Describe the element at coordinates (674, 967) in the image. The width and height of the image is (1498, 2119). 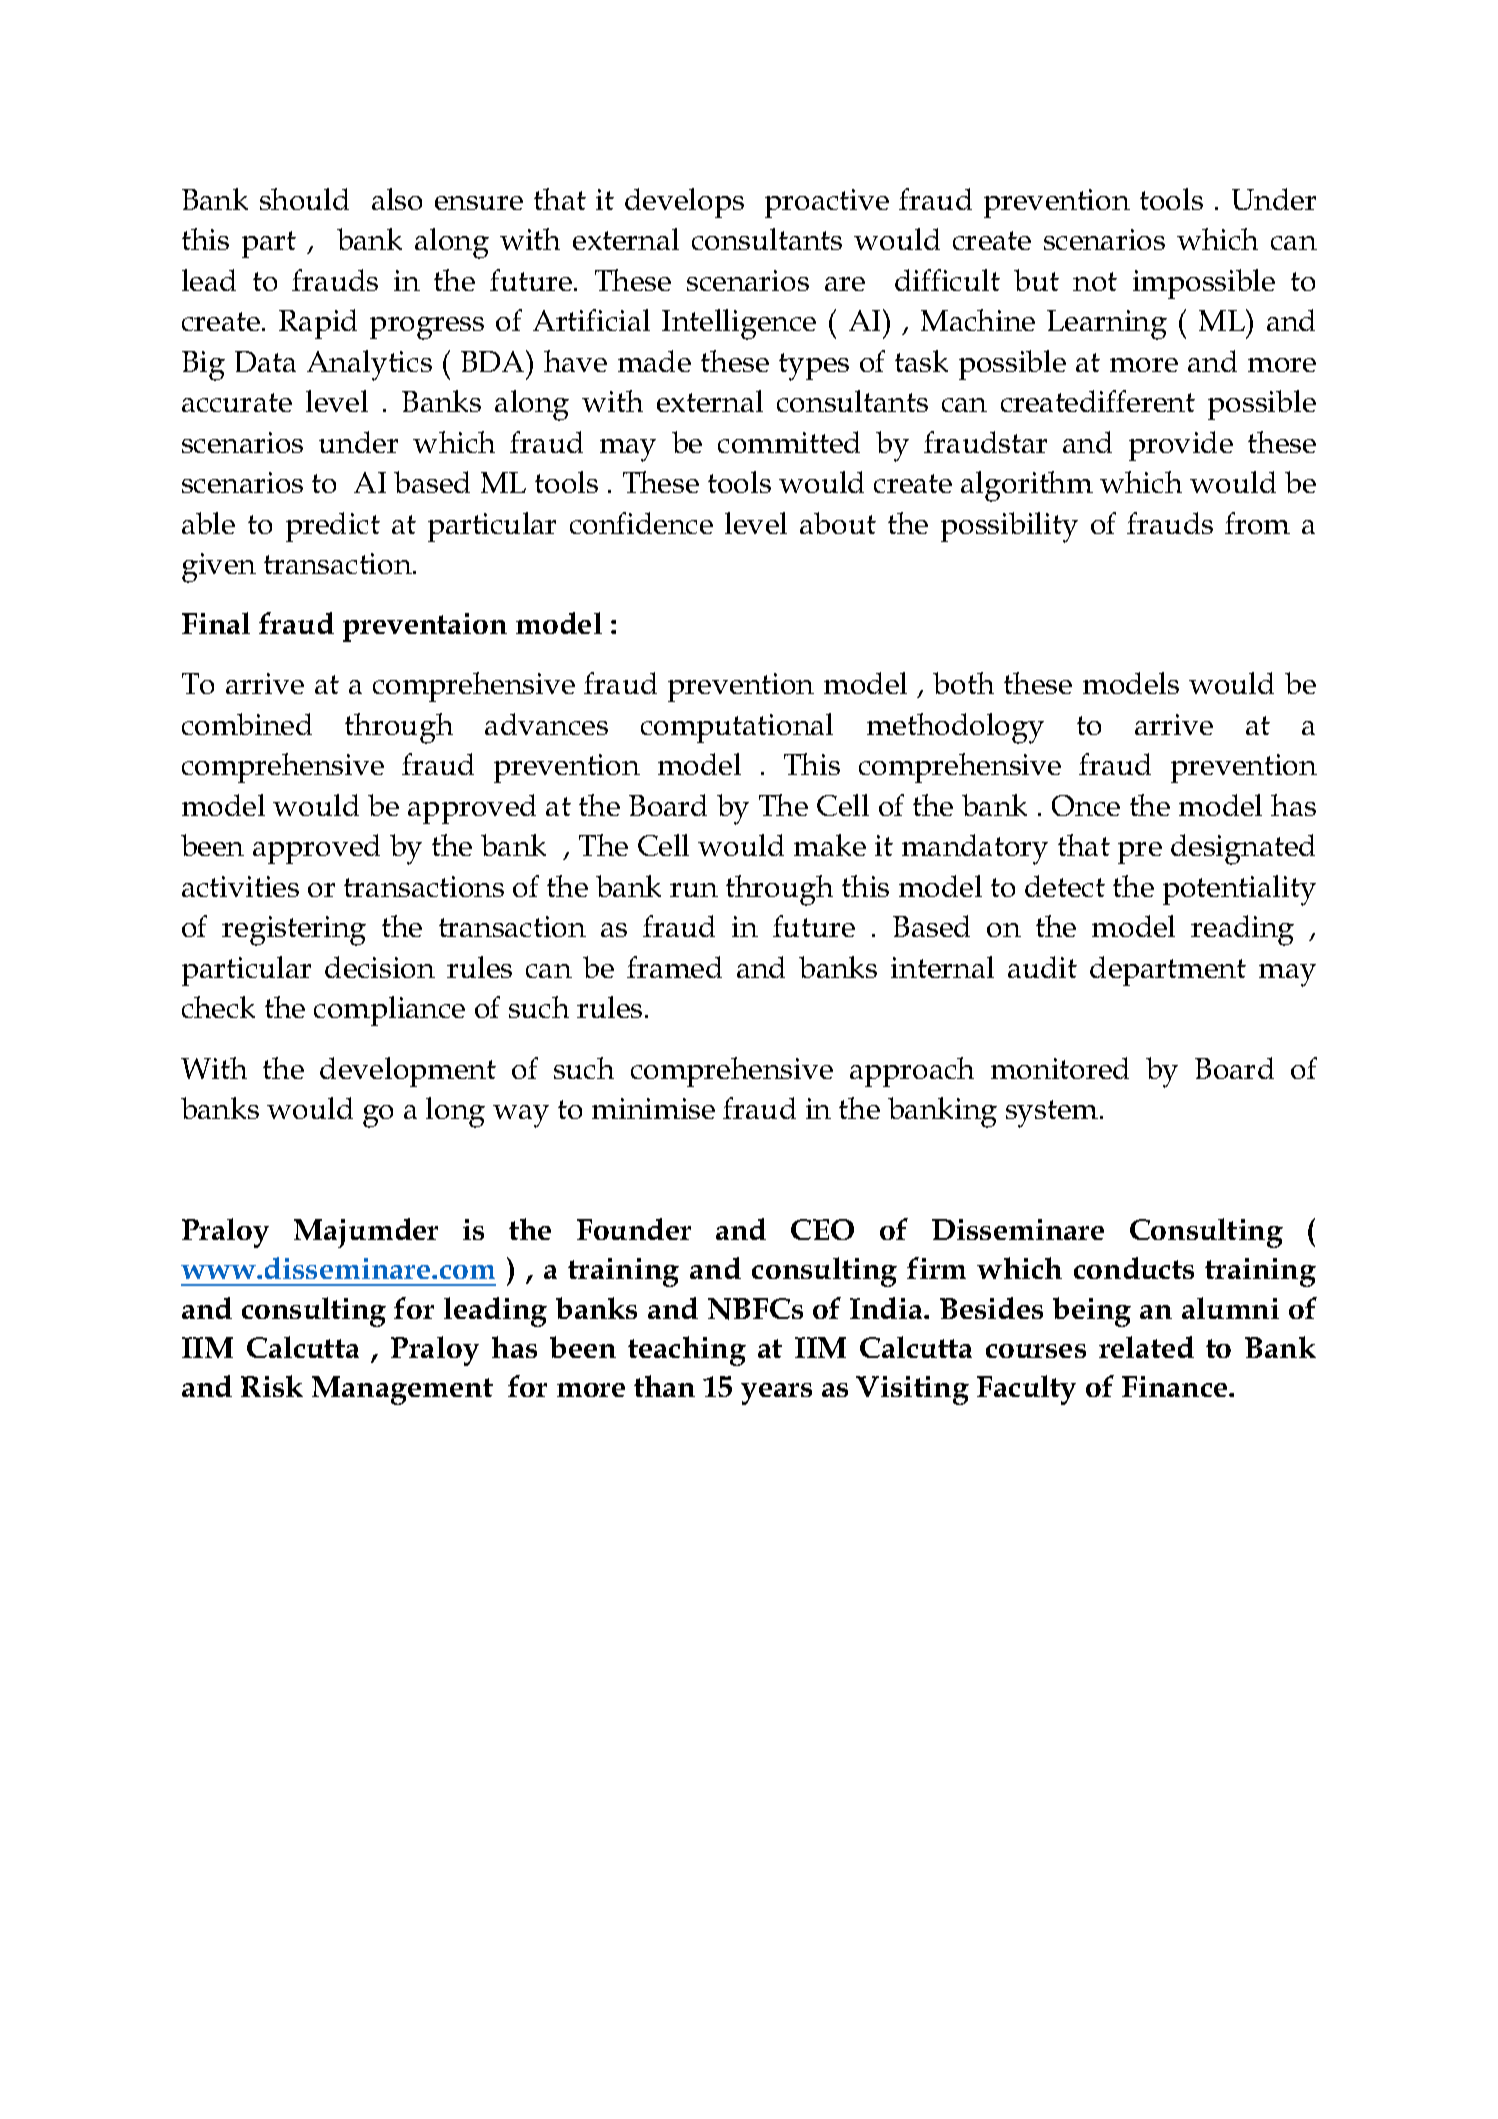
I see `framed` at that location.
